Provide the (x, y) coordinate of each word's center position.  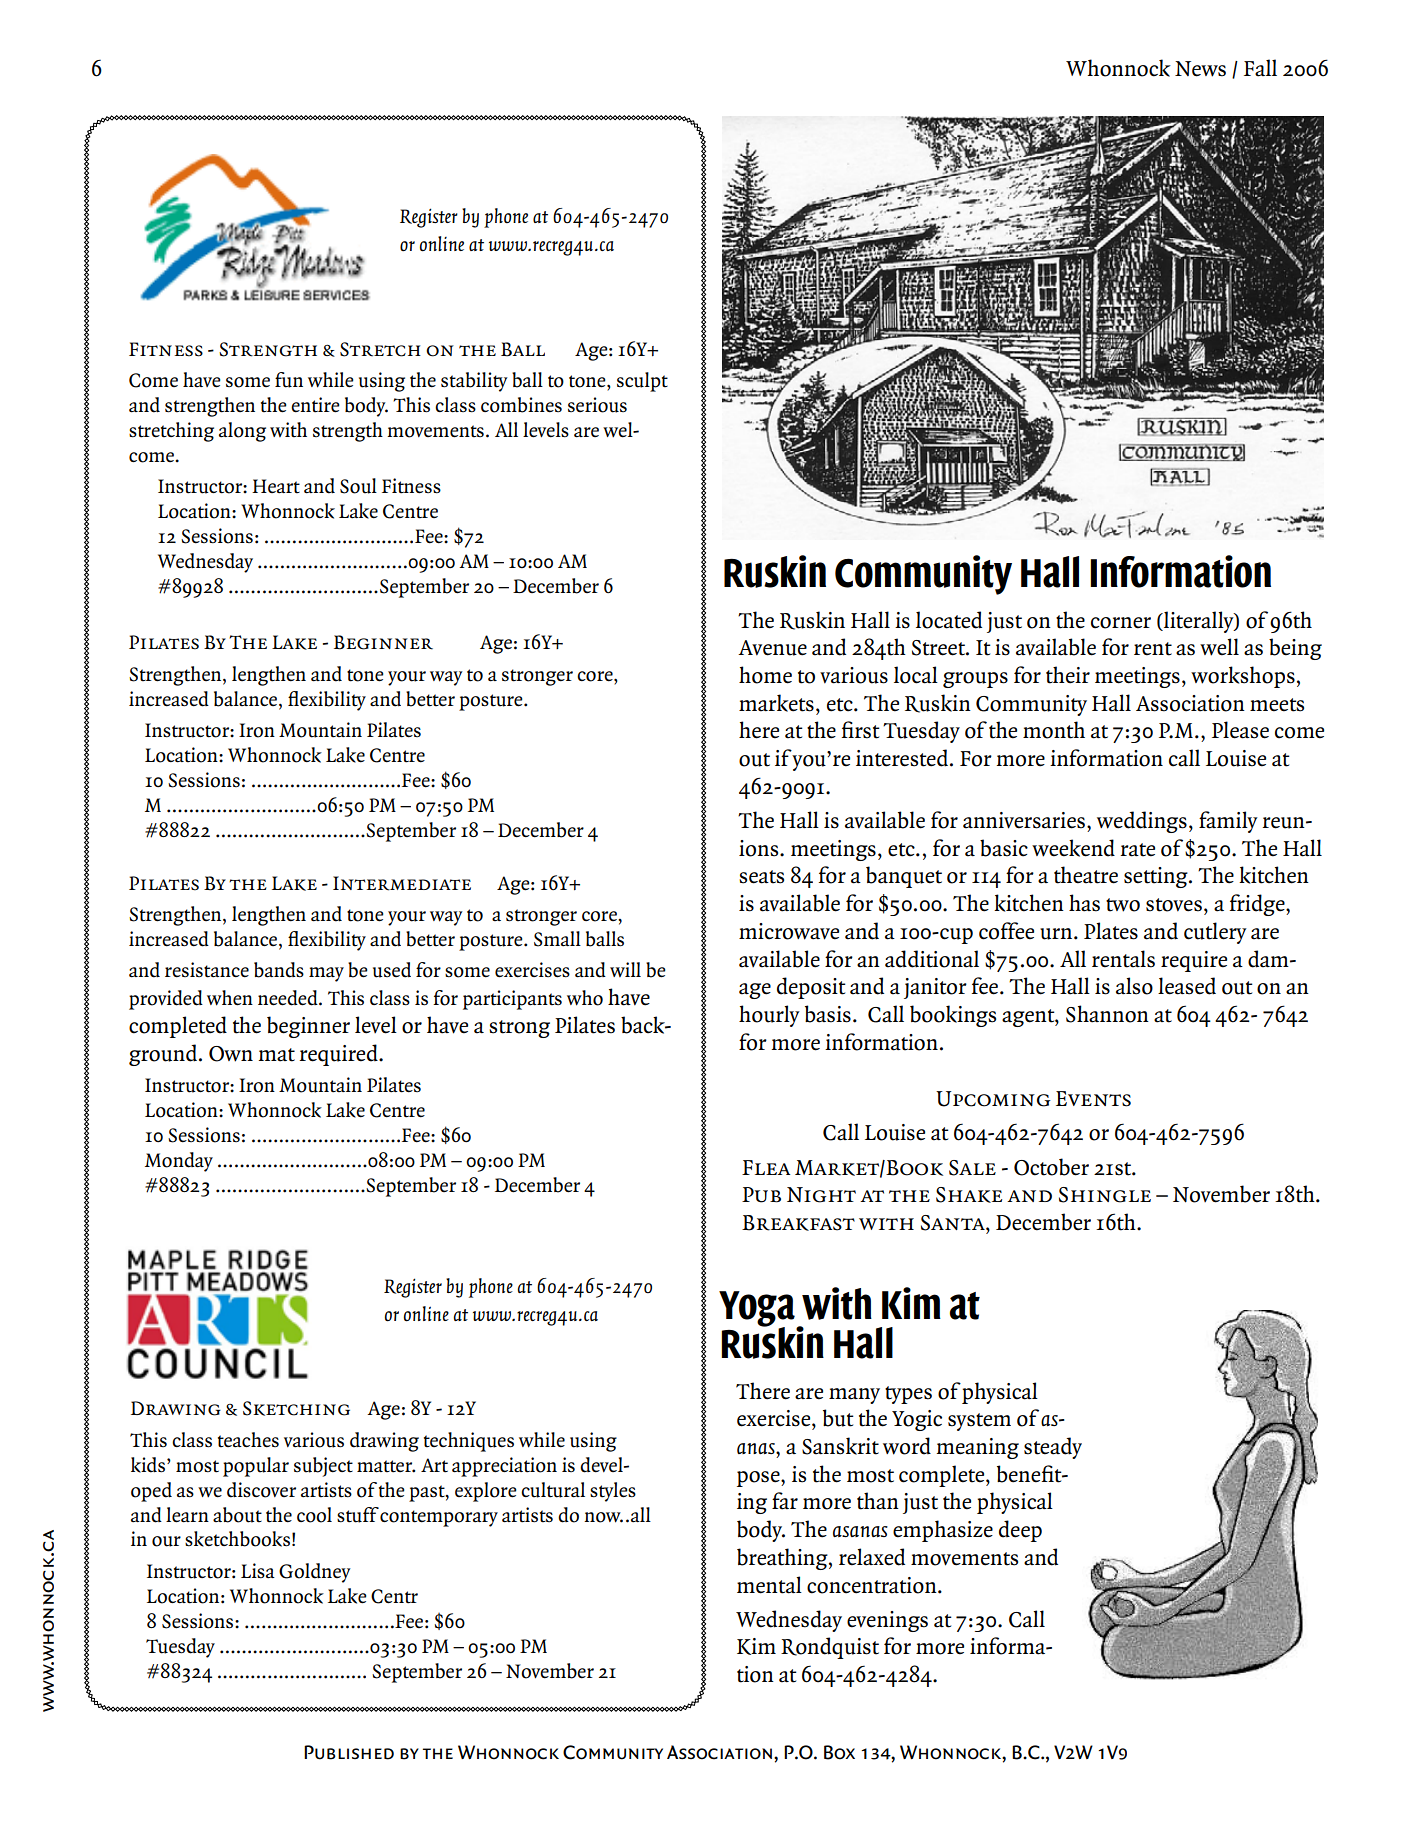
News (1200, 69)
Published (349, 1752)
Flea (766, 1167)
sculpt (642, 382)
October (1051, 1167)
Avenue (772, 648)
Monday (179, 1162)
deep (1020, 1531)
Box (839, 1752)
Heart (276, 486)
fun (289, 380)
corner (1121, 623)
